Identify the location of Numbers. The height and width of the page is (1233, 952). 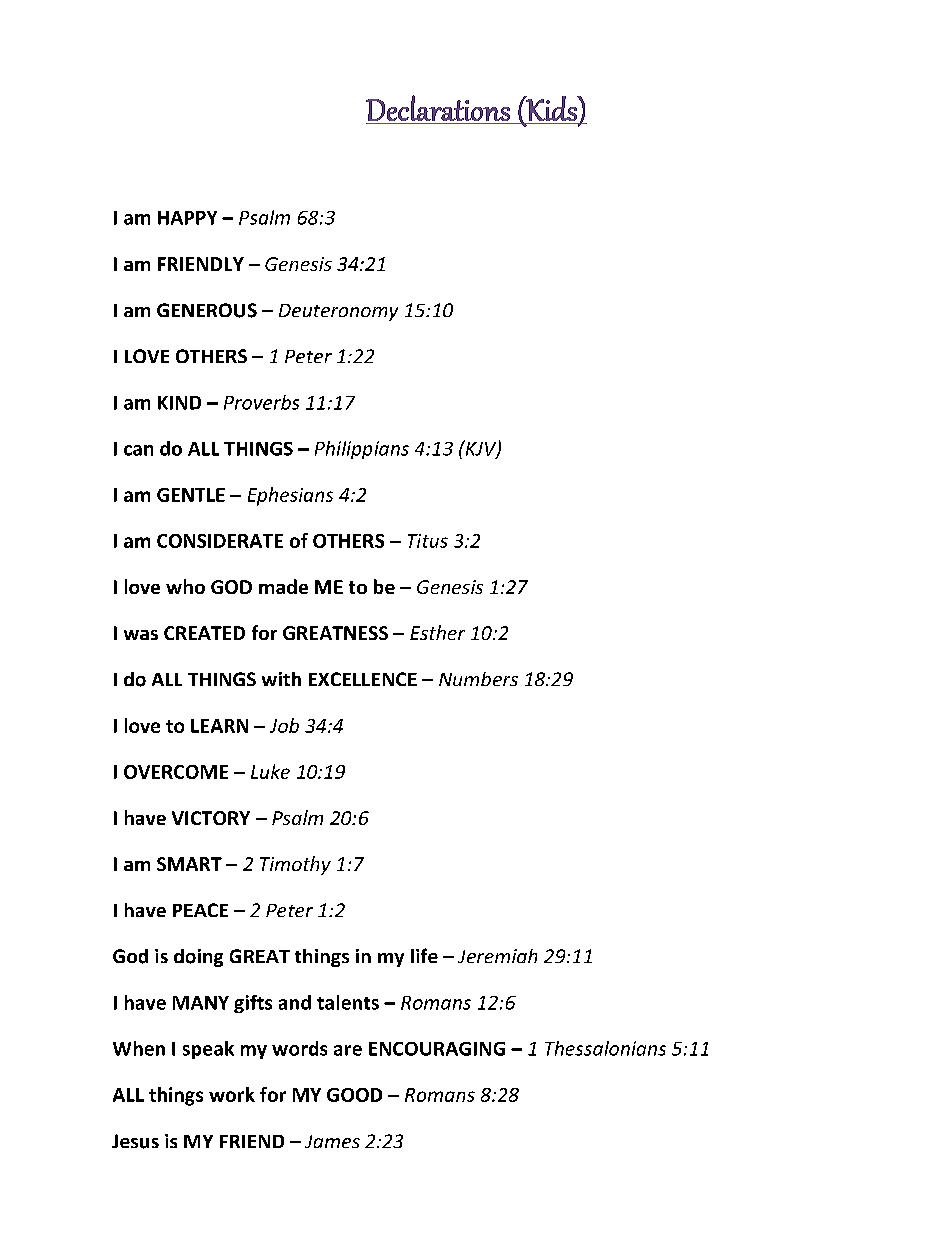
(478, 679).
